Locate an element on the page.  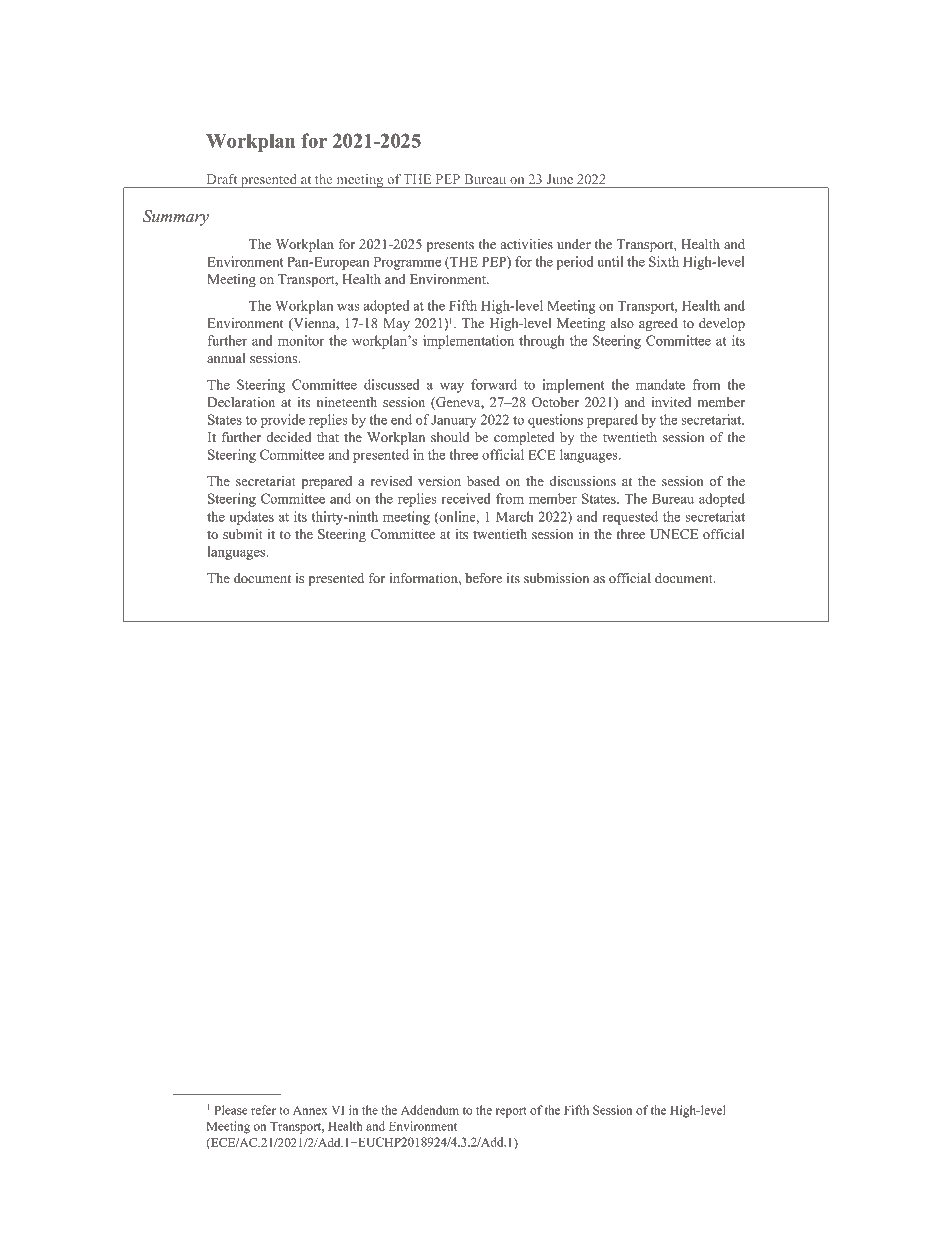
Please is located at coordinates (231, 1110).
